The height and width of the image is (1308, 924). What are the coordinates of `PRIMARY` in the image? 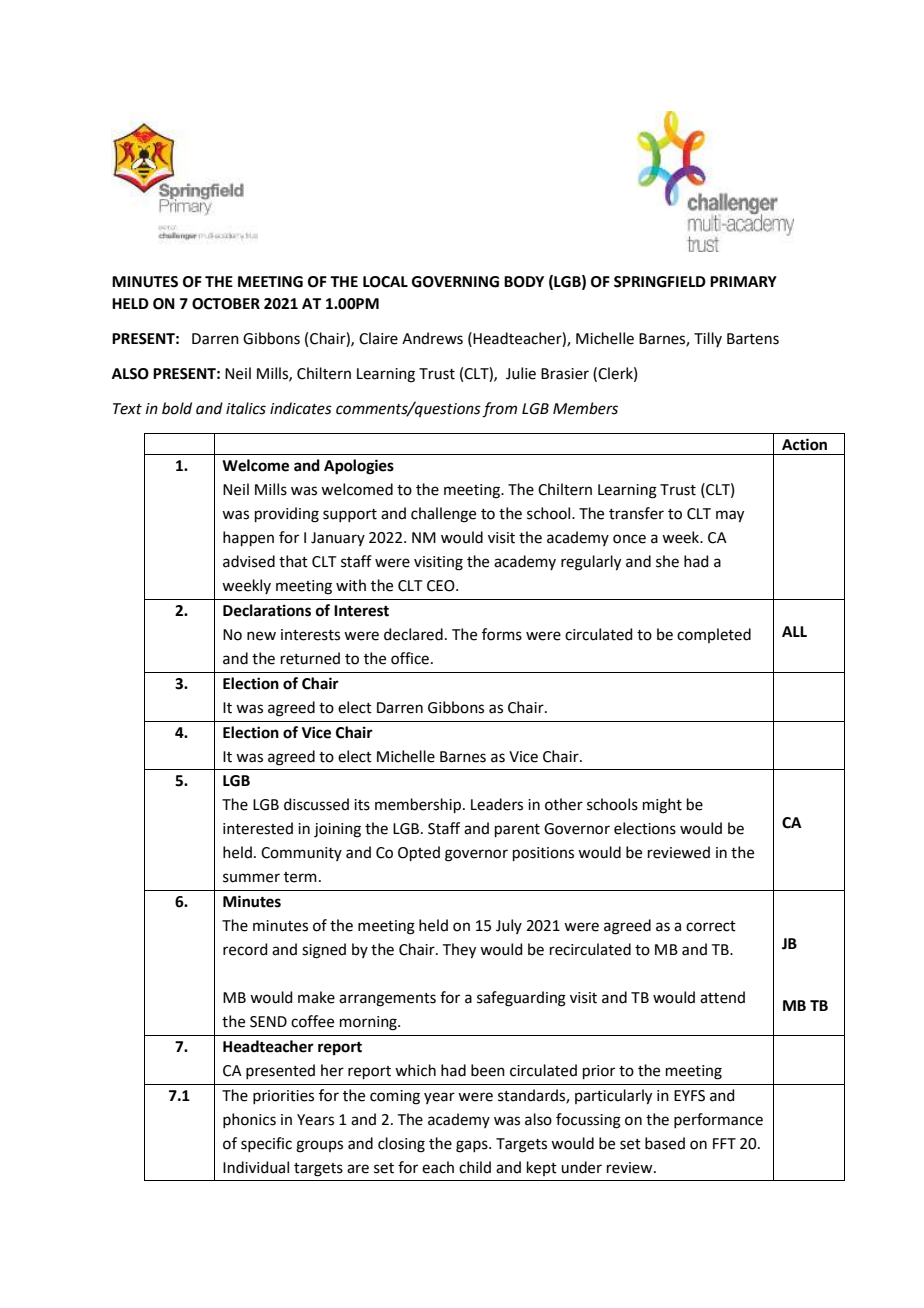 It's located at (743, 281).
